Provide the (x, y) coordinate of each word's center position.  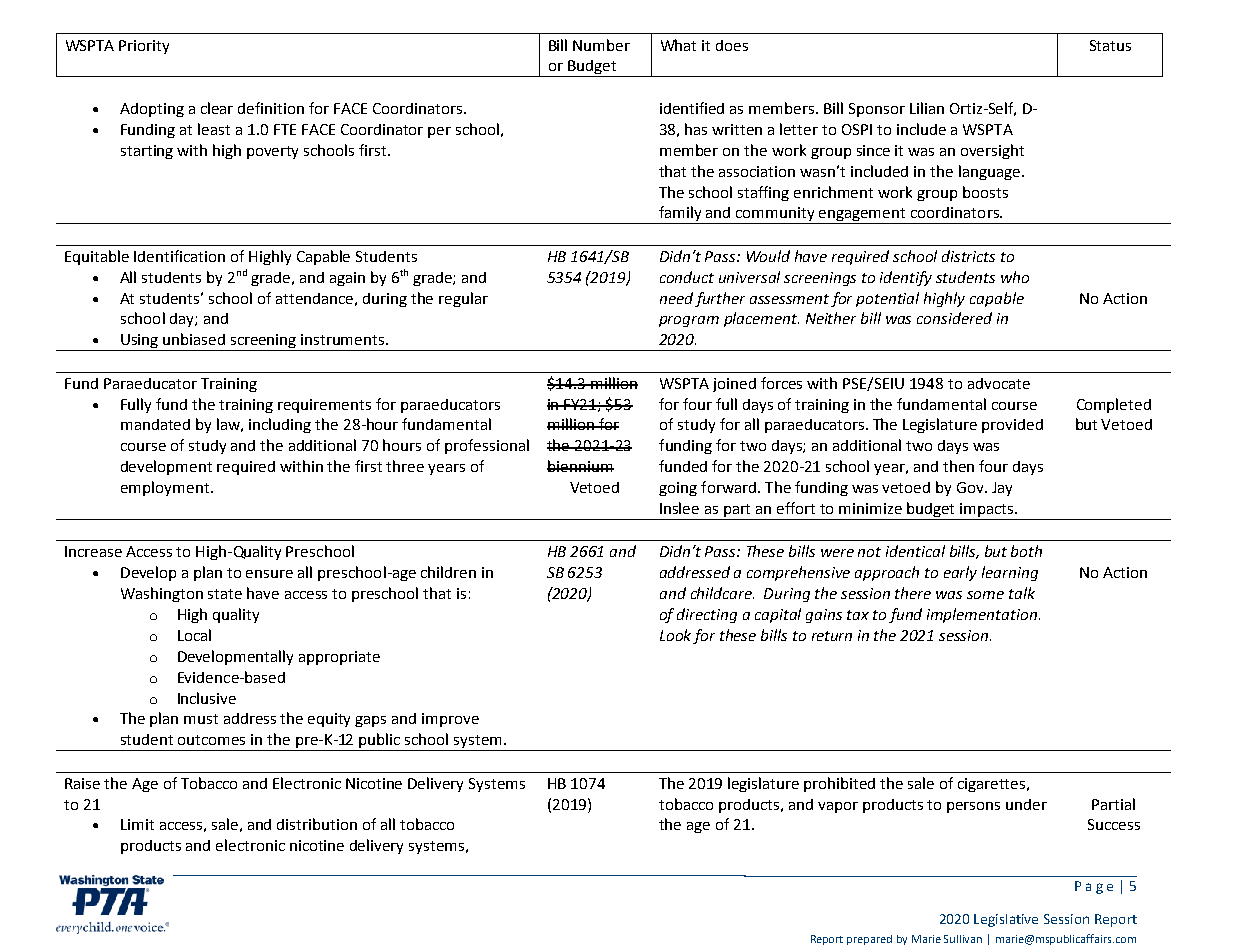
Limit (137, 824)
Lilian (927, 108)
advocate (999, 383)
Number (601, 45)
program (689, 321)
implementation (982, 615)
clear (217, 108)
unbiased (194, 339)
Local (194, 635)
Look (675, 635)
